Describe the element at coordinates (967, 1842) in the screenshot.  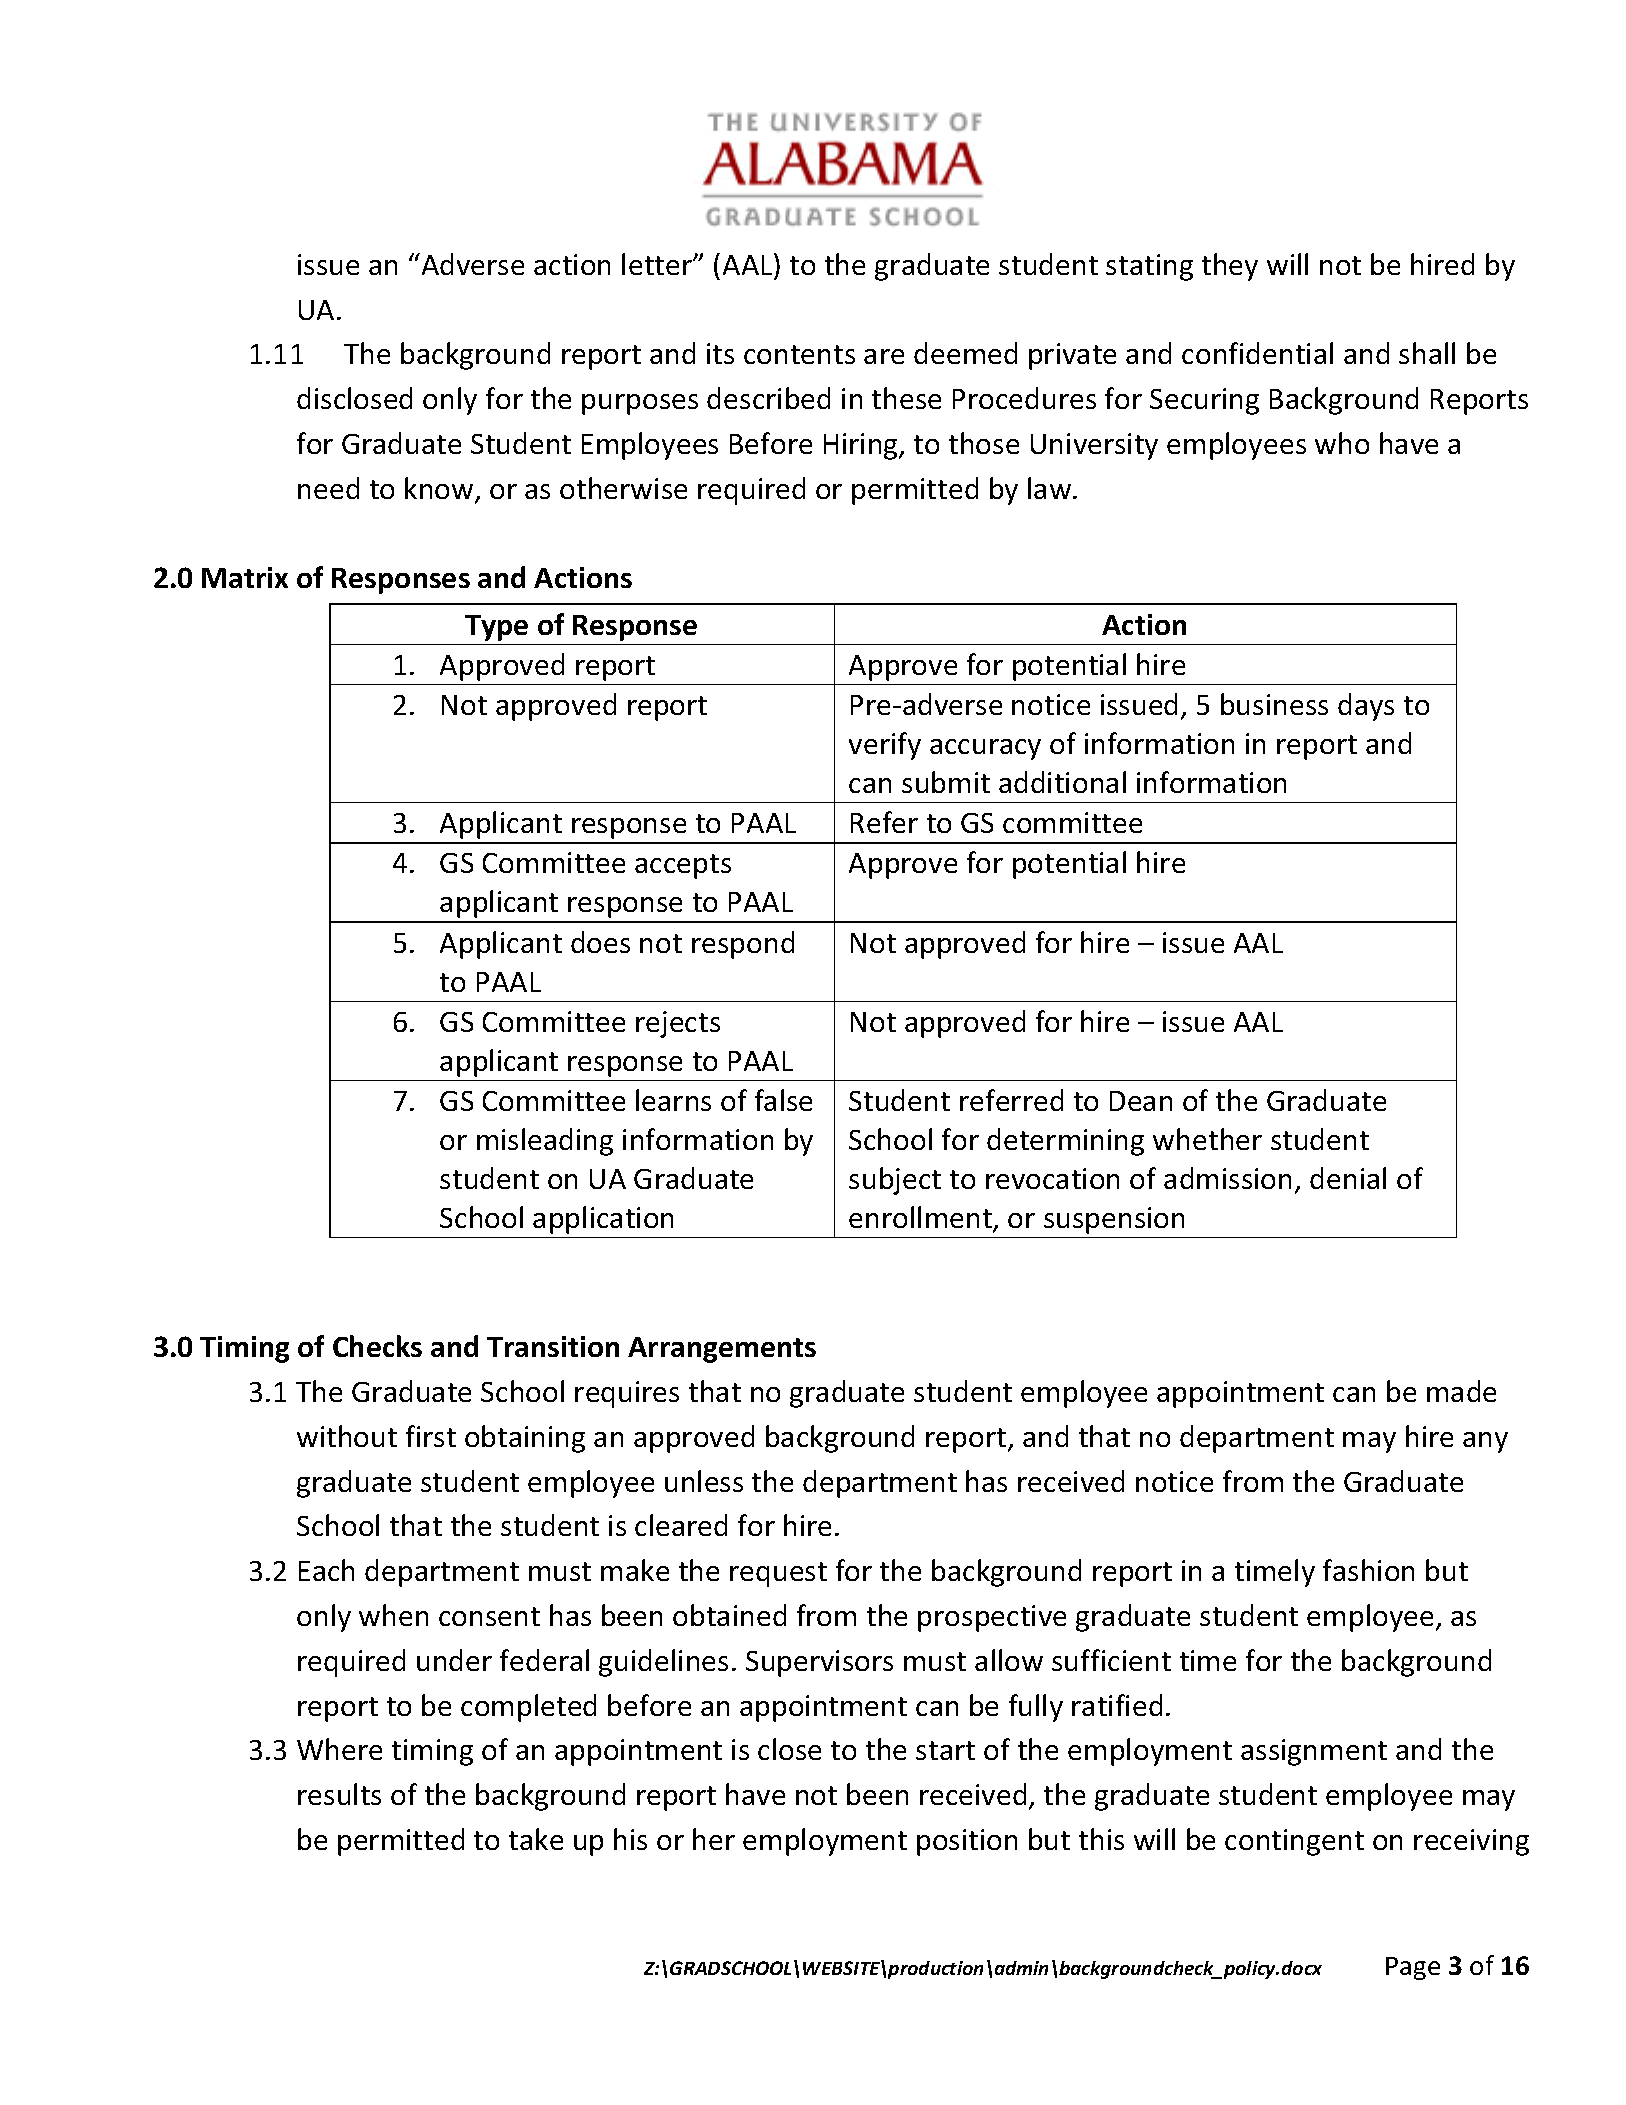
I see `position` at that location.
